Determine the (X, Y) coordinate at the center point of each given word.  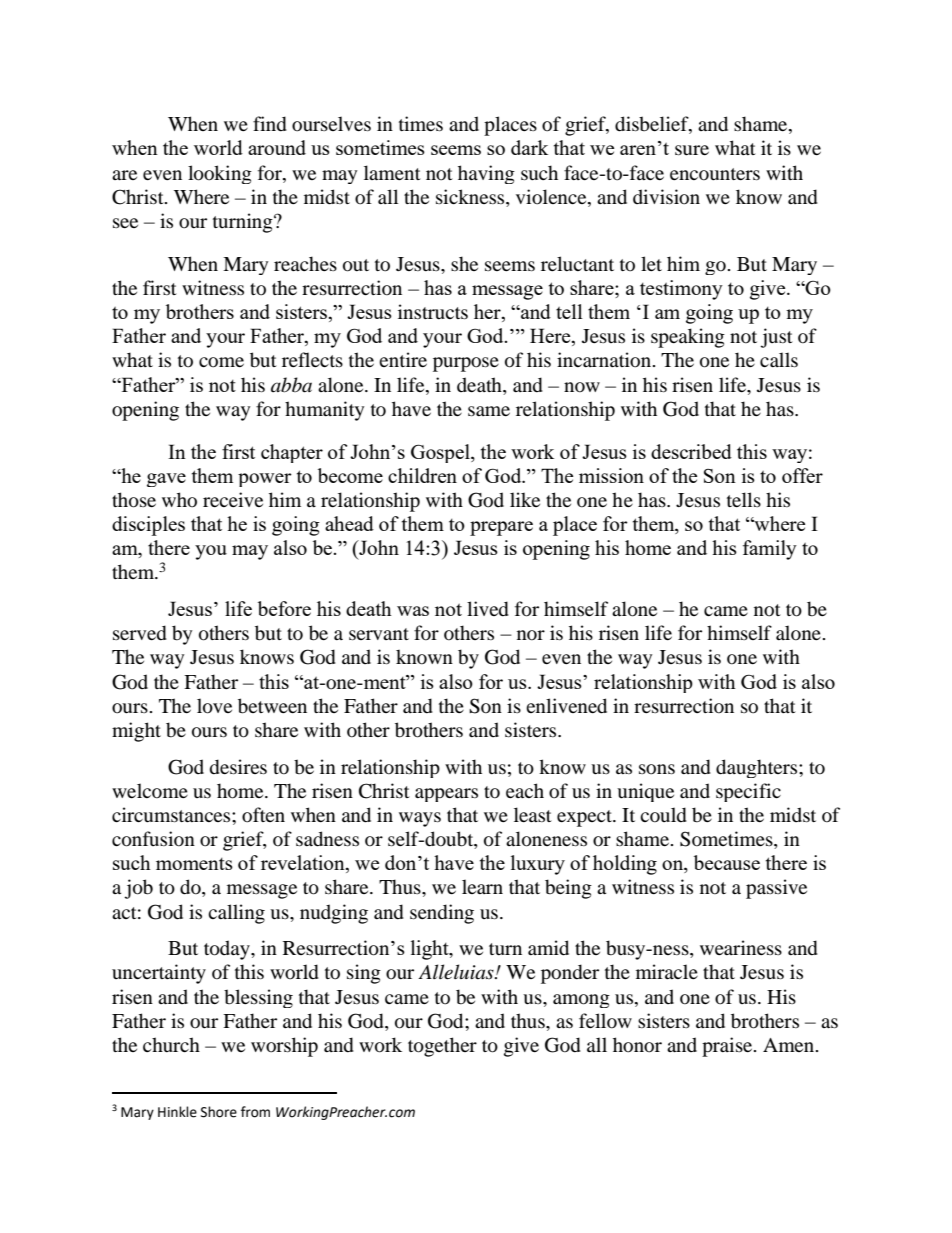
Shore (219, 1112)
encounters (715, 174)
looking (220, 174)
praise (728, 1047)
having (486, 174)
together (442, 1047)
